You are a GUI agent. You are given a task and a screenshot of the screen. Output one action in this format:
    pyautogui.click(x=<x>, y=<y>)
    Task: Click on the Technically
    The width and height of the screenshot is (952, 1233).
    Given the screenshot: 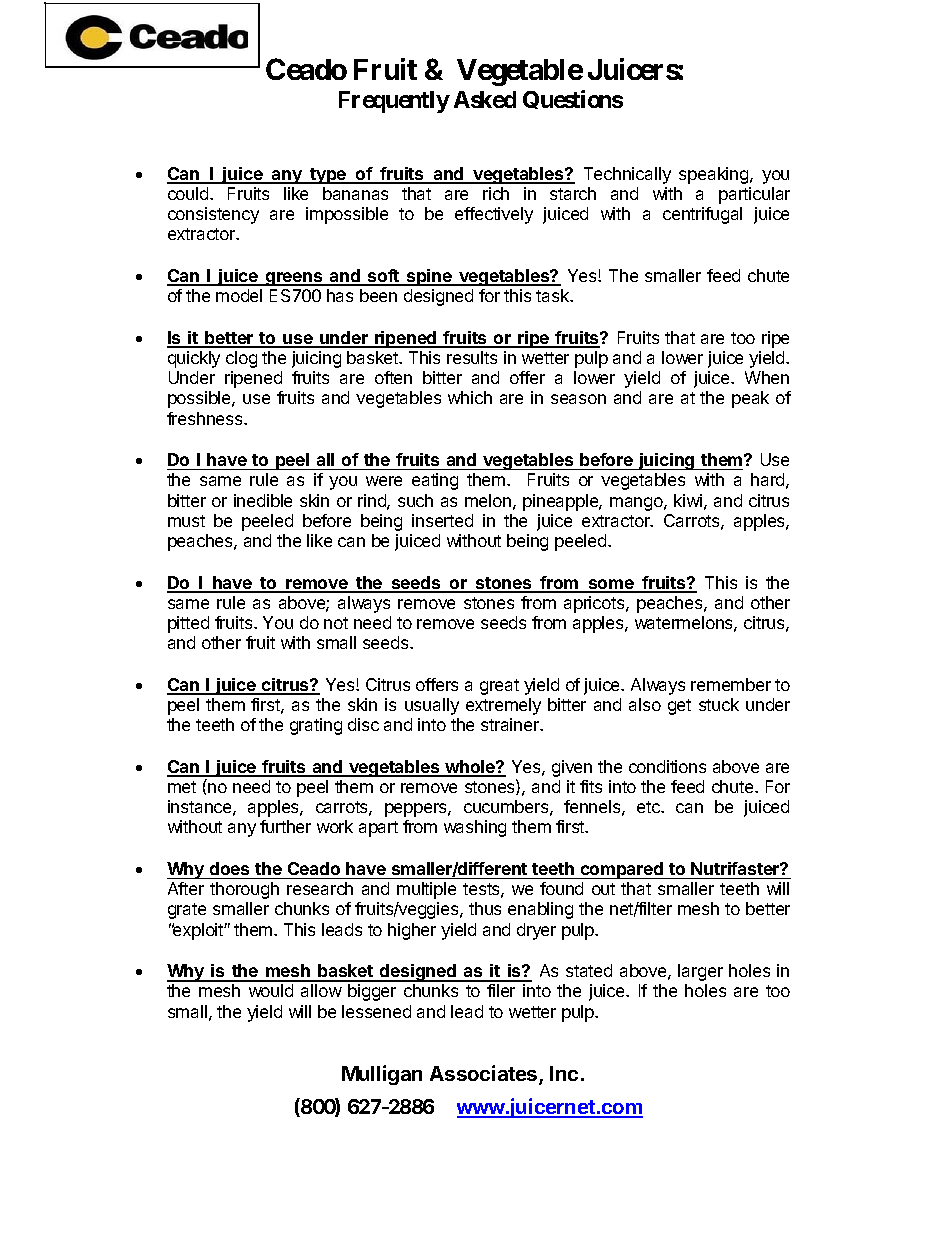 What is the action you would take?
    pyautogui.click(x=627, y=175)
